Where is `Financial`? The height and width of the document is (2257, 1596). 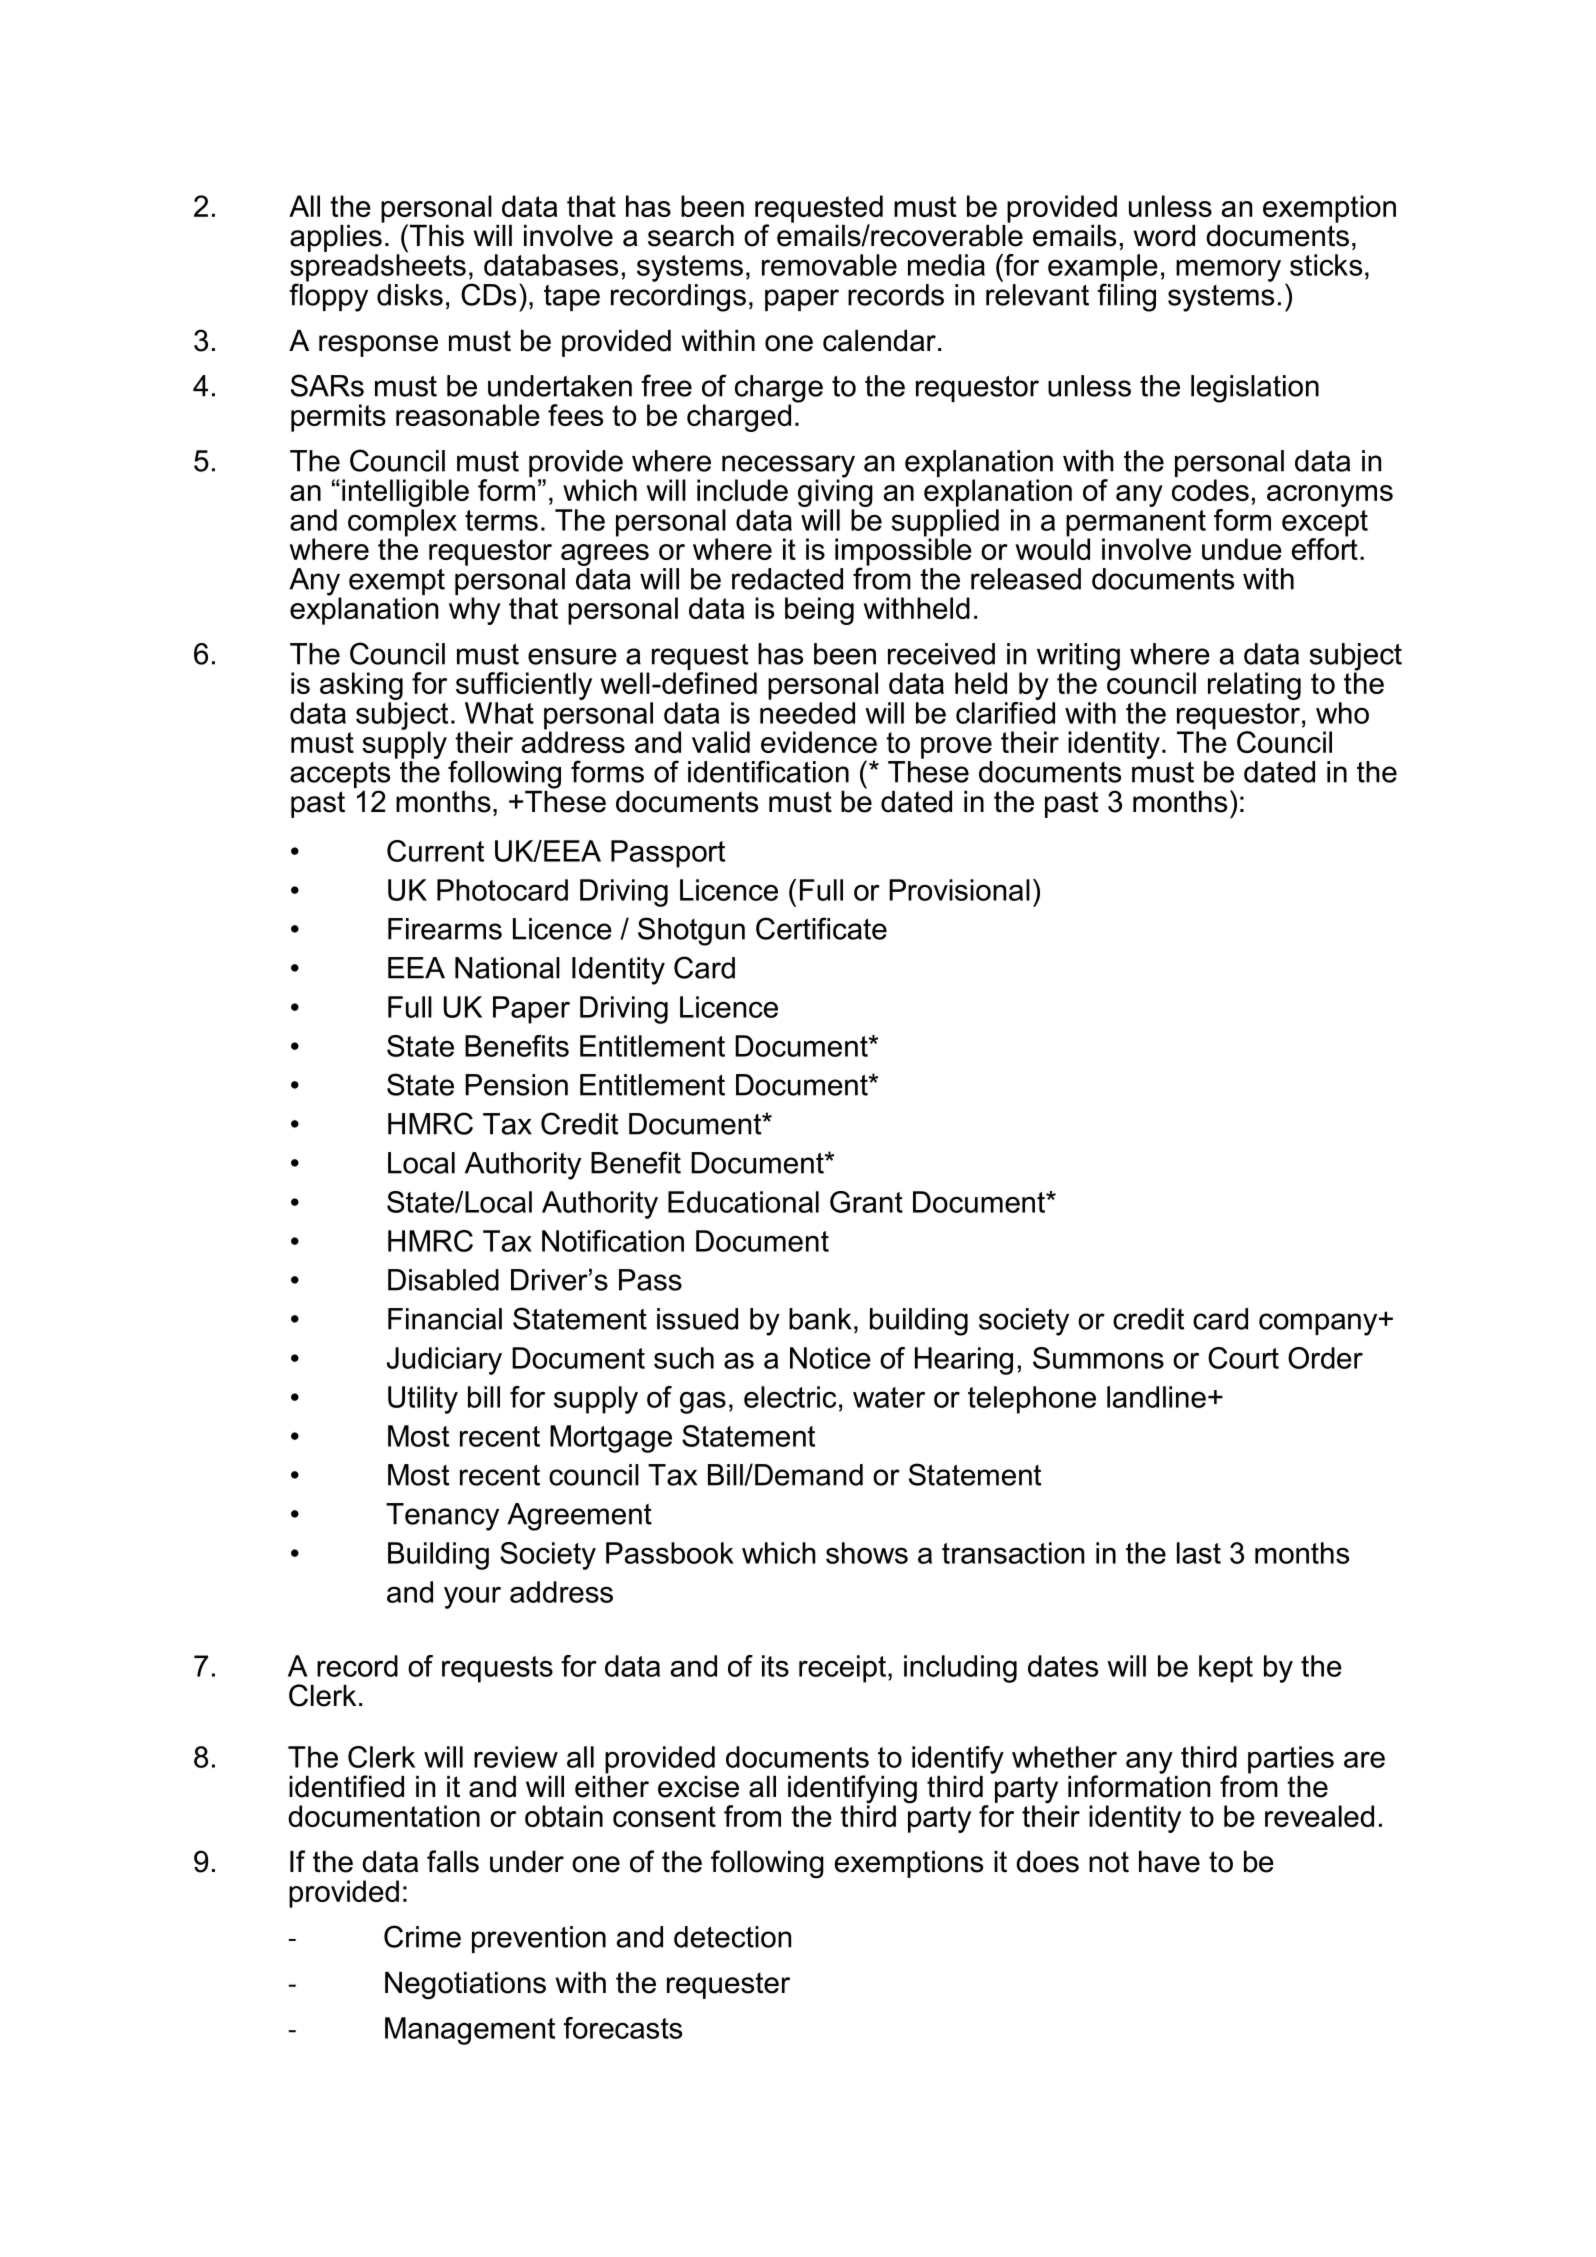
Financial is located at coordinates (445, 1319).
